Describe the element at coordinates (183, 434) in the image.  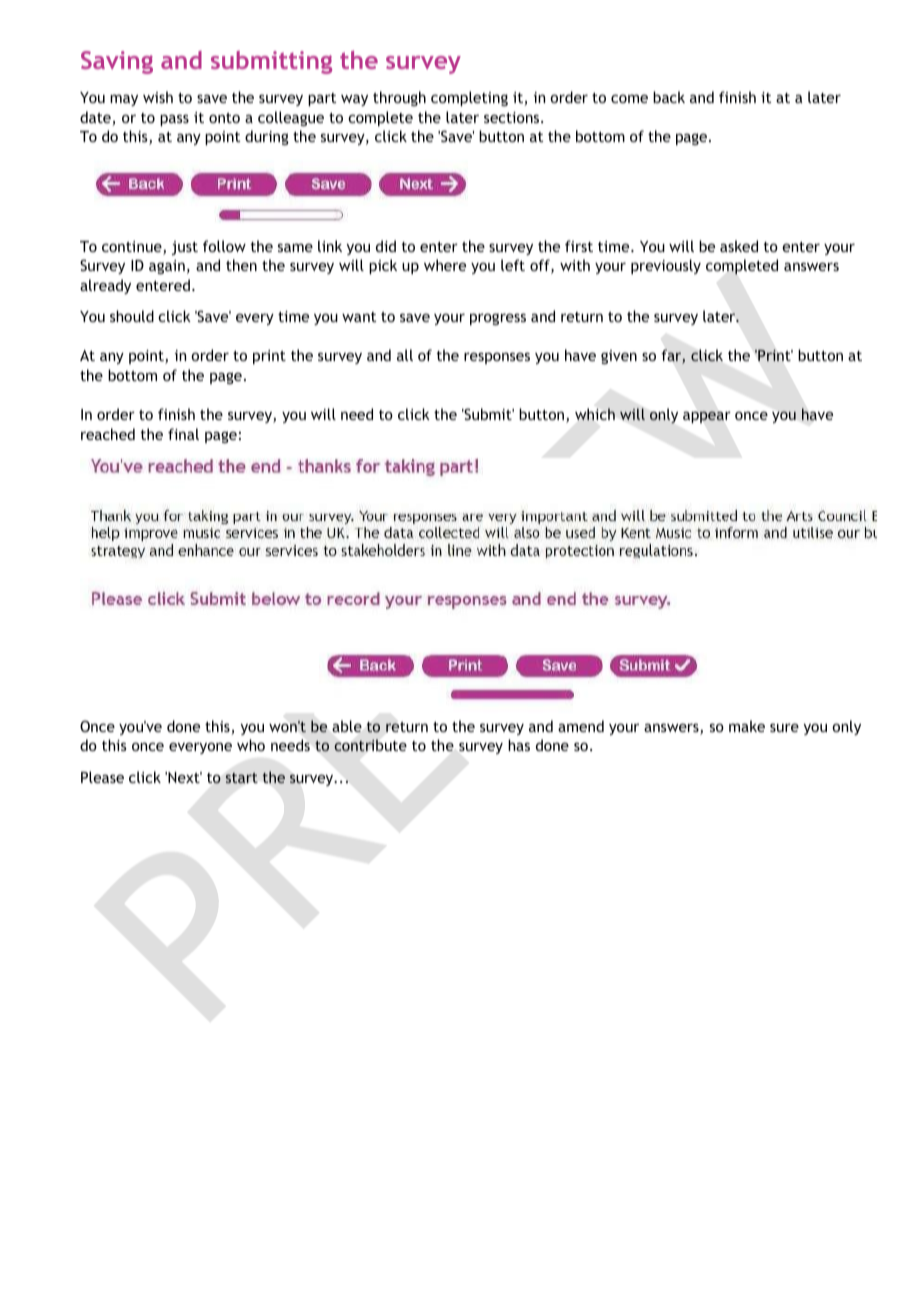
I see `final` at that location.
